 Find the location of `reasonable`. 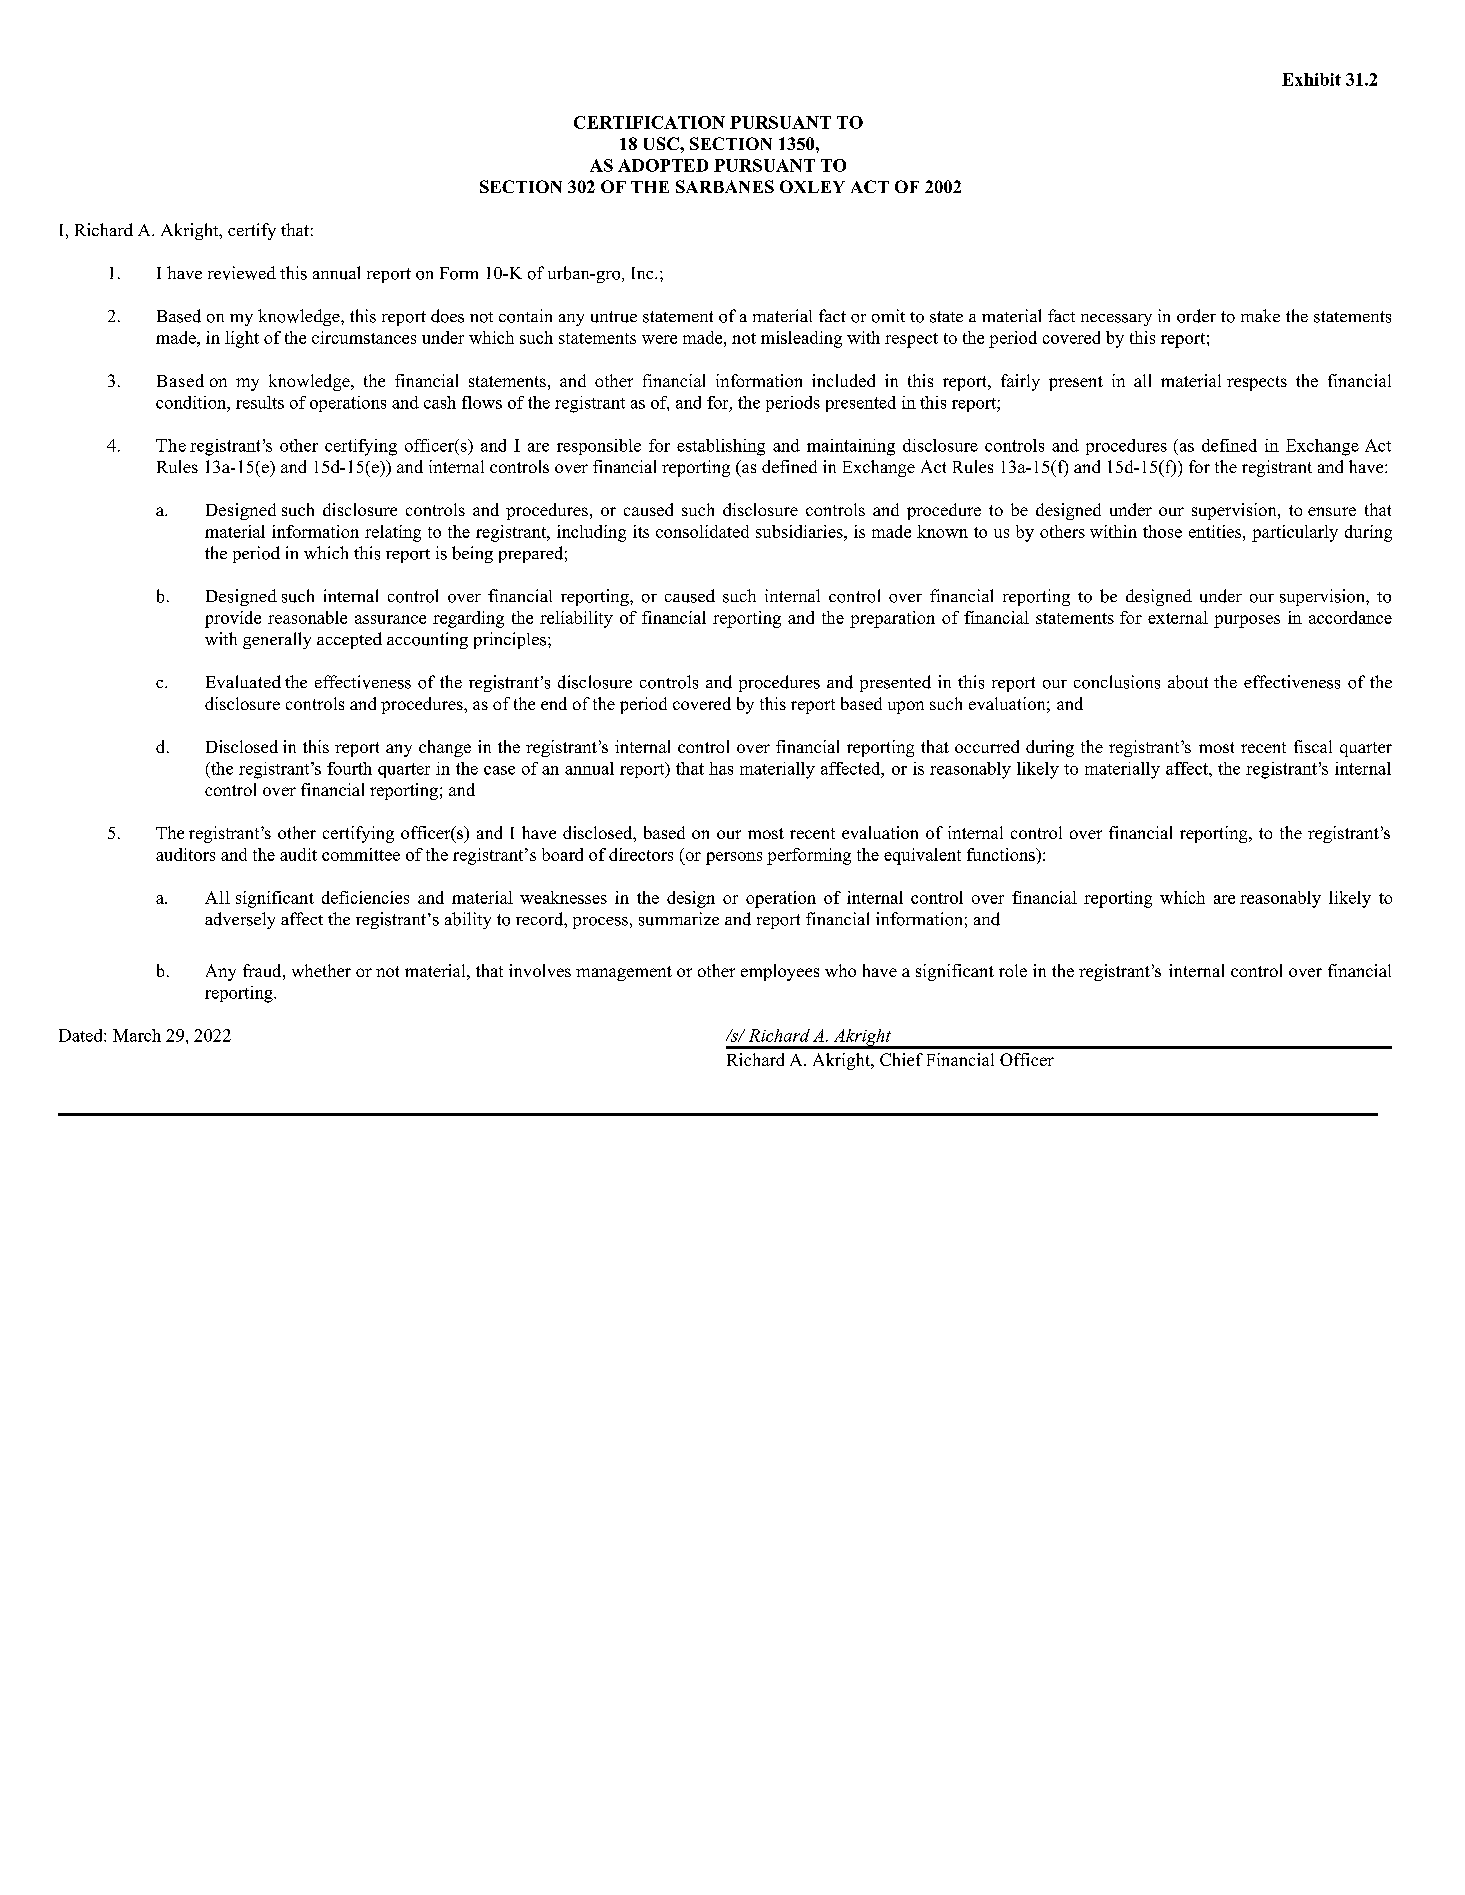

reasonable is located at coordinates (307, 617).
